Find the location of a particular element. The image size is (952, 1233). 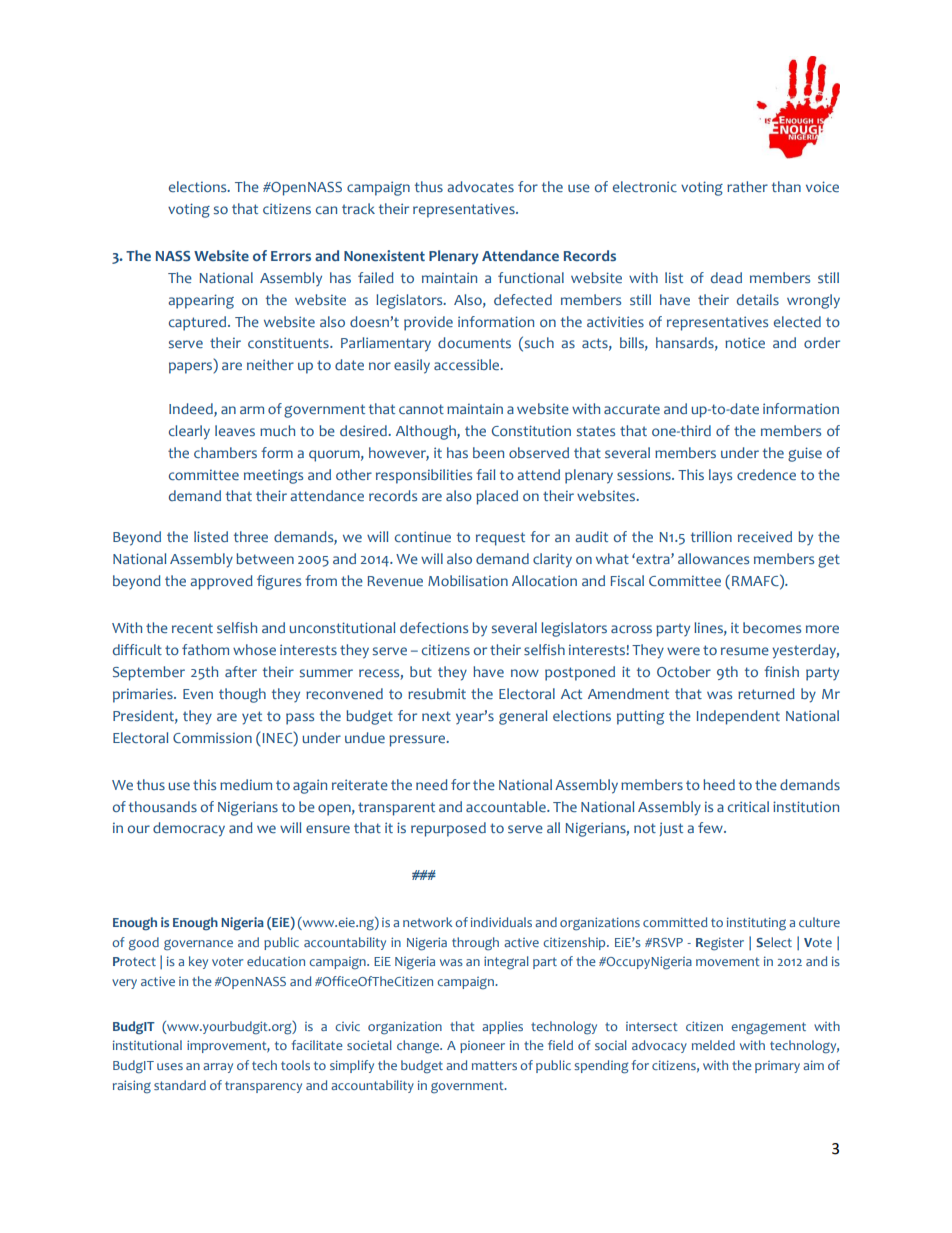

advocates is located at coordinates (480, 186).
